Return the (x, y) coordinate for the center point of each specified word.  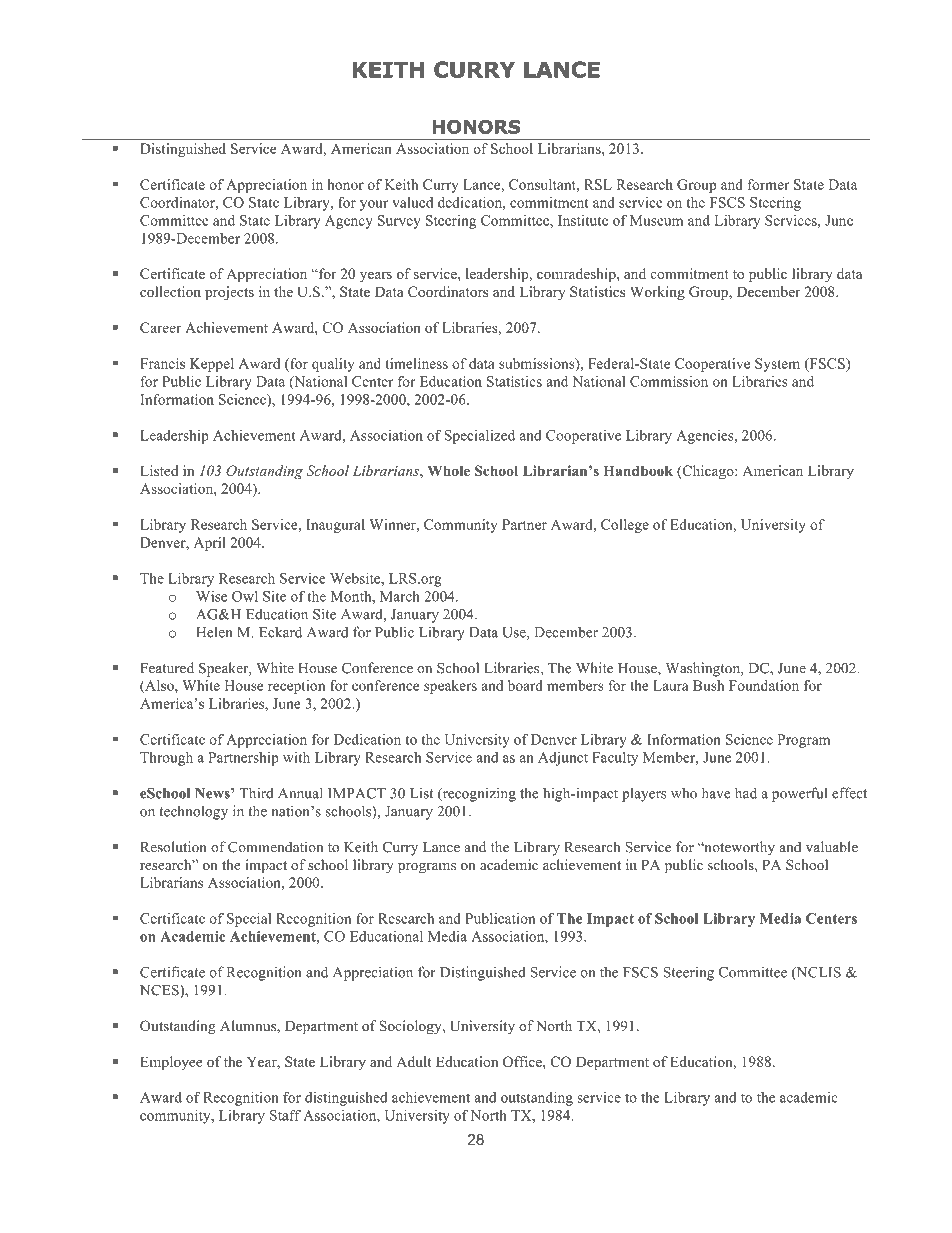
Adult (414, 1061)
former (769, 184)
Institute (583, 220)
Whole (448, 470)
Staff (285, 1115)
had (746, 793)
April (210, 544)
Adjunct (563, 759)
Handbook (638, 470)
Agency (349, 222)
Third (256, 793)
